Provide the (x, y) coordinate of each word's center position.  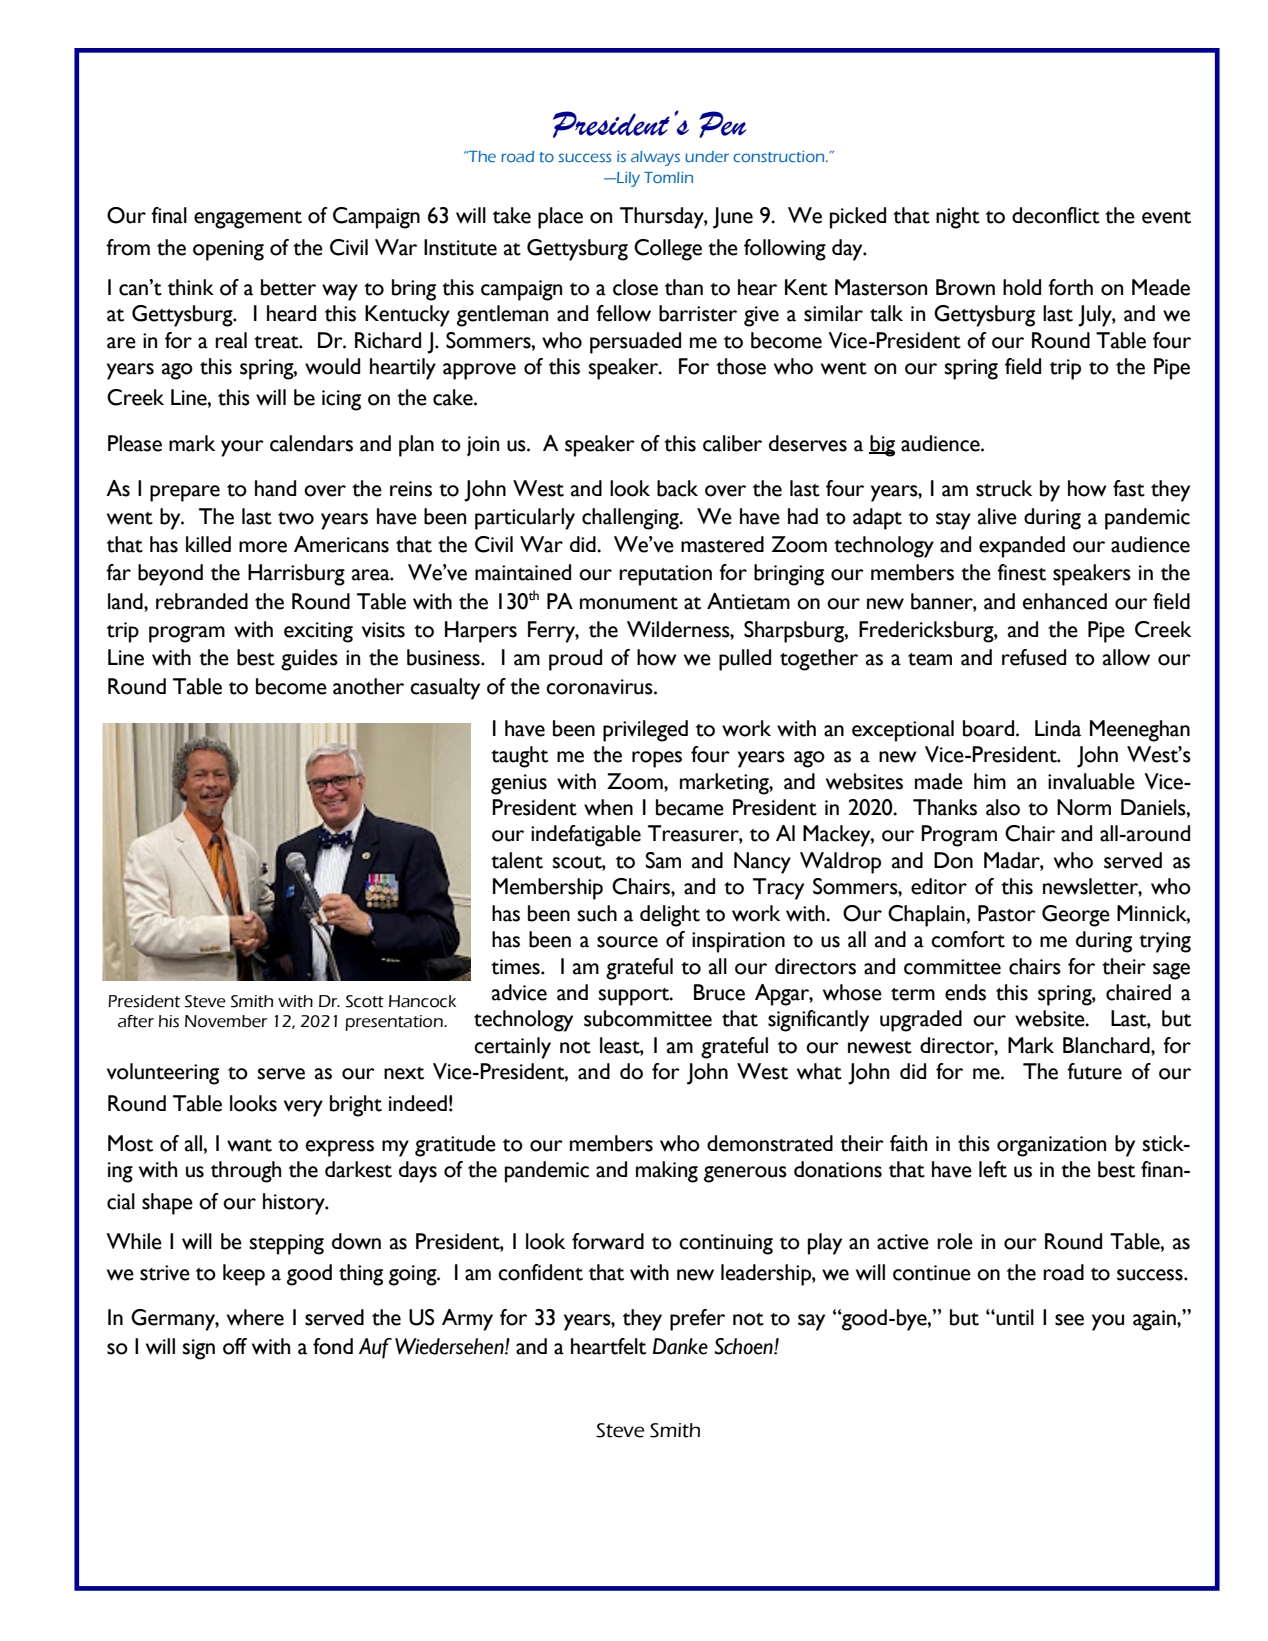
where (255, 1317)
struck (1004, 488)
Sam (663, 860)
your (242, 448)
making (667, 1172)
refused (1034, 657)
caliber (732, 443)
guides (309, 660)
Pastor (1007, 913)
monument (629, 603)
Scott (365, 1001)
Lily (627, 179)
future (1094, 1071)
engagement (248, 220)
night (958, 218)
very (303, 1108)
